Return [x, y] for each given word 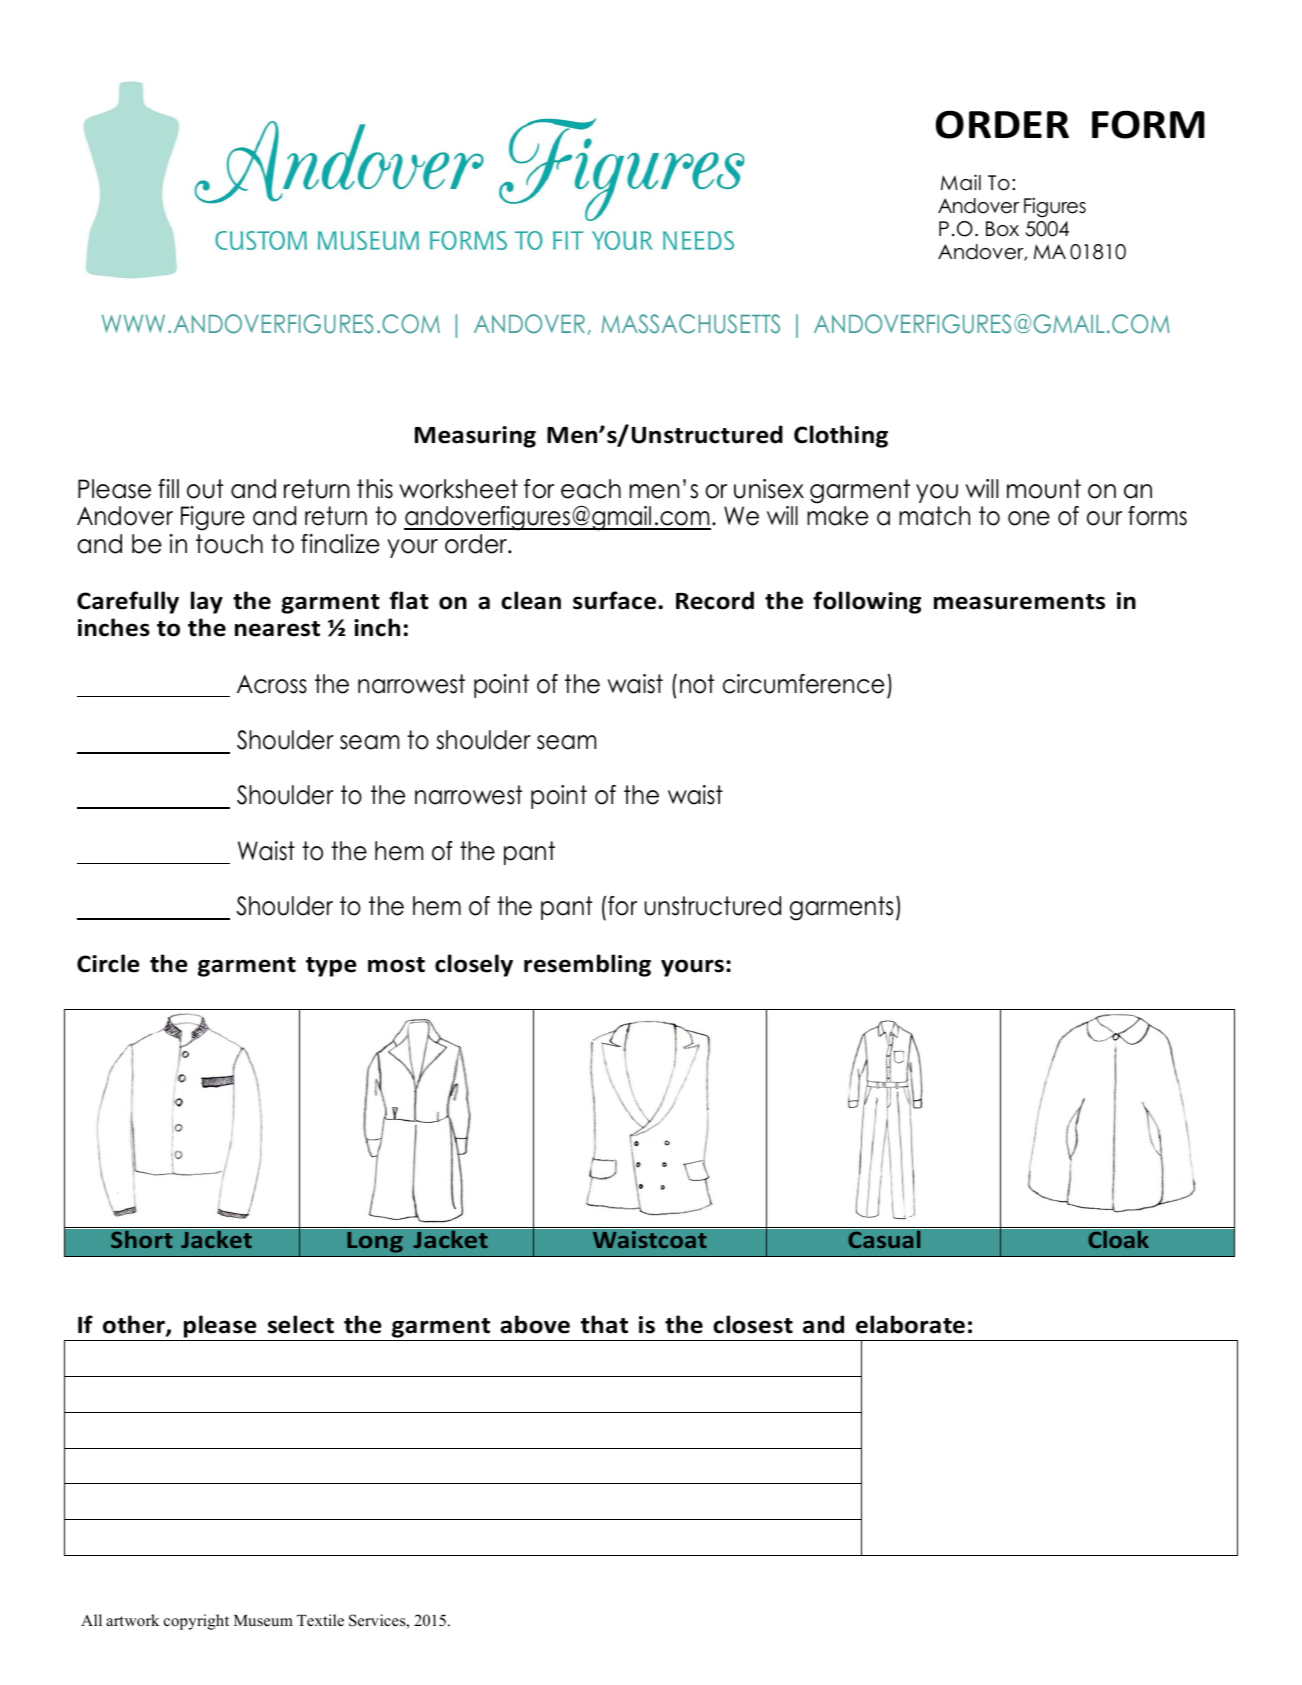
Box [1002, 229]
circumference [803, 684]
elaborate [910, 1324]
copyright [196, 1622]
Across [272, 684]
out [205, 489]
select [301, 1324]
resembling [587, 965]
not [697, 684]
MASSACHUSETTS [690, 324]
